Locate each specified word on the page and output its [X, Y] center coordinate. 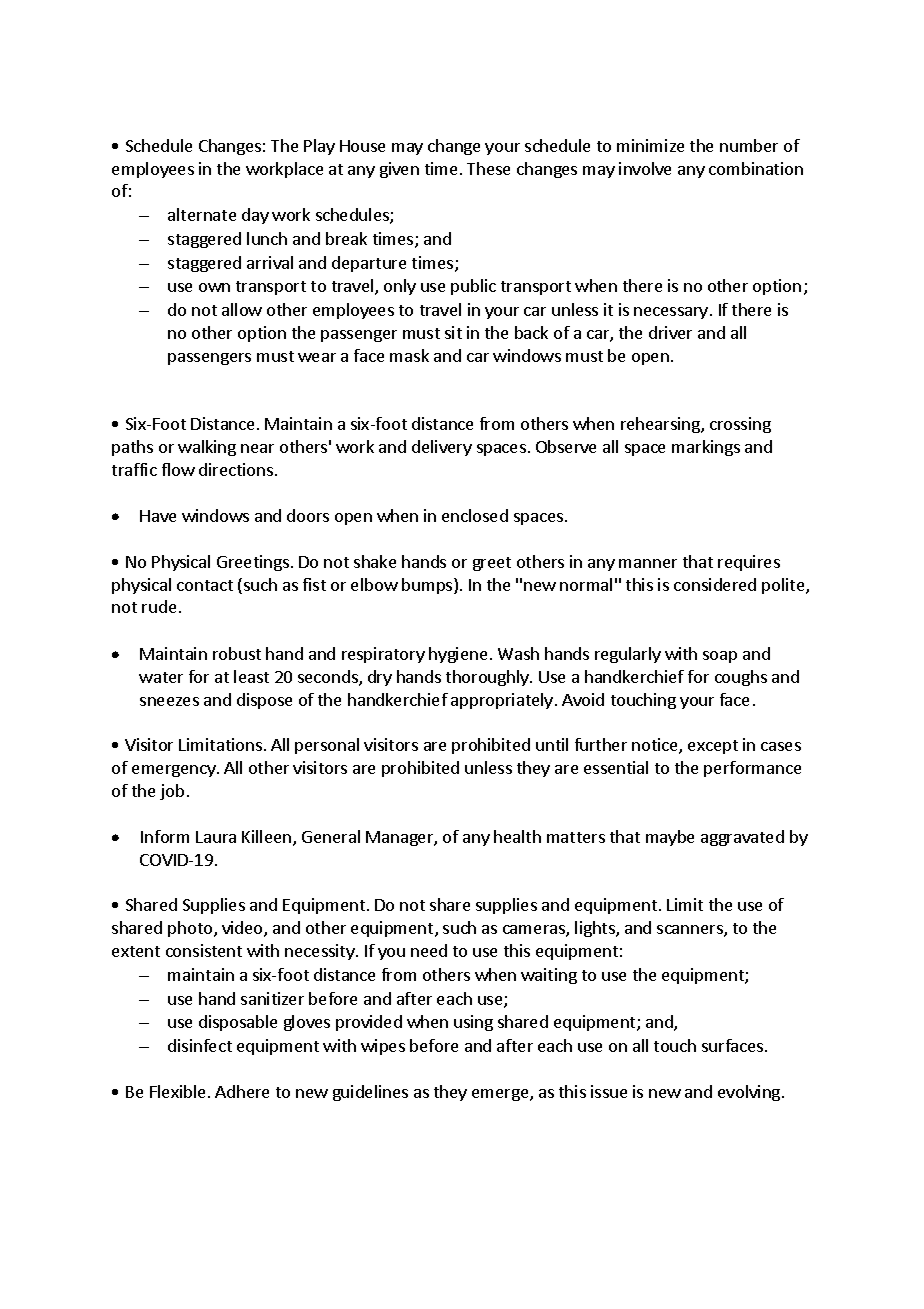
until [552, 744]
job [172, 792]
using [473, 1023]
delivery [442, 448]
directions [237, 469]
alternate [202, 214]
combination [756, 168]
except [713, 747]
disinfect [200, 1045]
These [488, 168]
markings [706, 448]
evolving [750, 1093]
